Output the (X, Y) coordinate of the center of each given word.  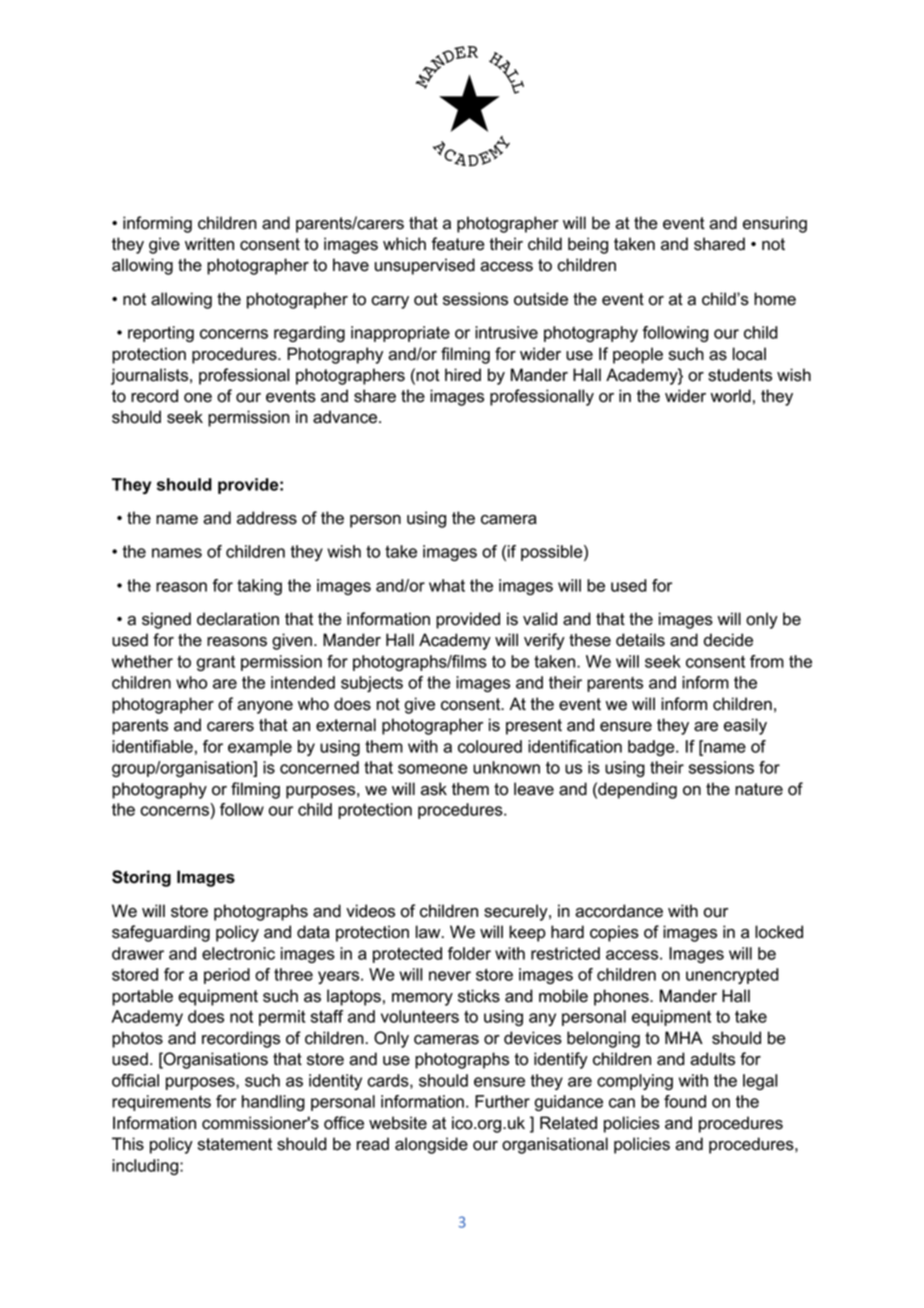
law (429, 932)
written (209, 244)
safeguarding (161, 933)
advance (346, 417)
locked (779, 932)
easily (745, 726)
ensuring (775, 224)
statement (235, 1144)
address (267, 518)
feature (457, 244)
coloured (490, 746)
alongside (431, 1145)
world (731, 396)
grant (216, 663)
